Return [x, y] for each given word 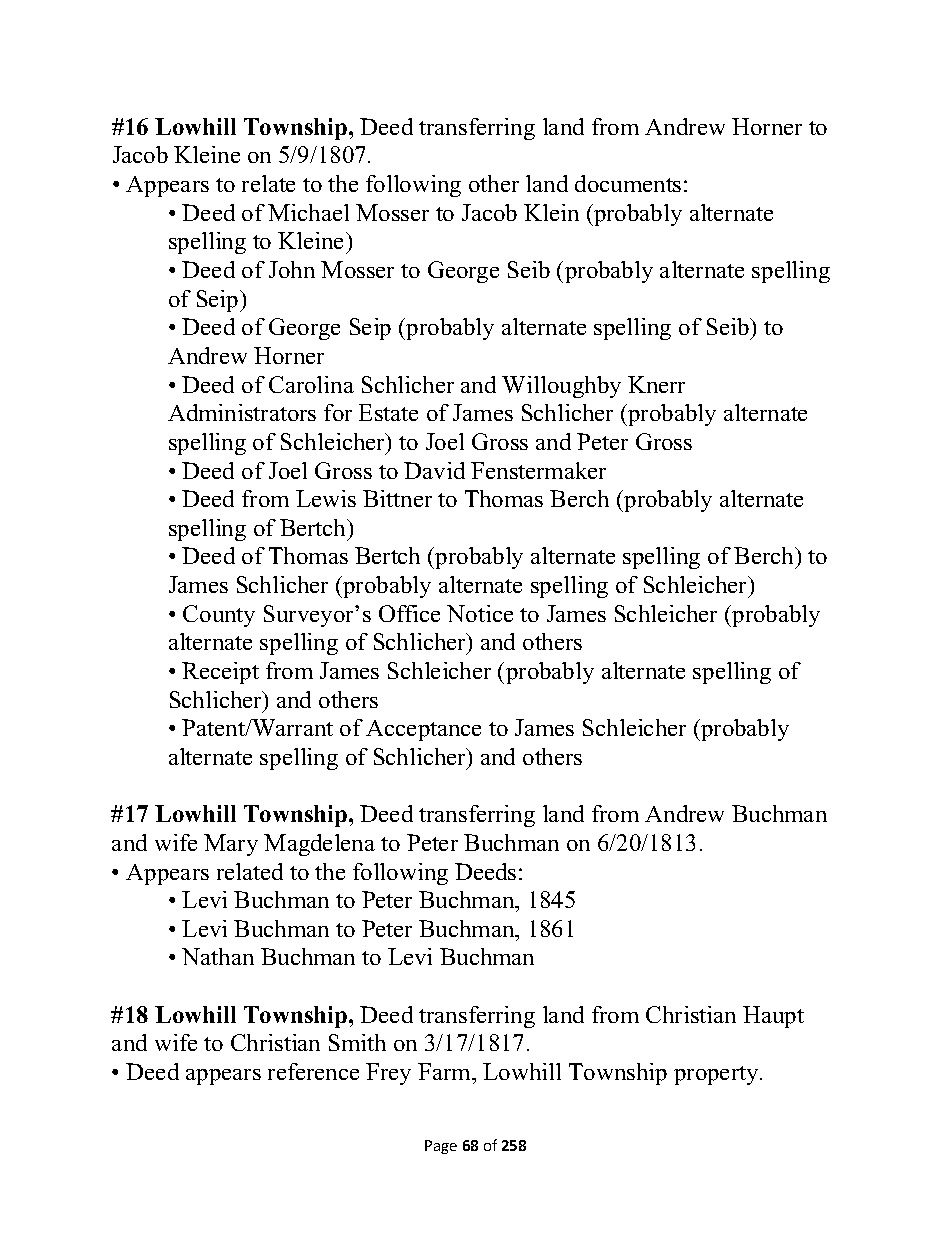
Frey [388, 1074]
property [717, 1075]
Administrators [242, 412]
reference [313, 1071]
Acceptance [423, 730]
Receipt [220, 673]
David [434, 470]
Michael [308, 212]
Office [409, 613]
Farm [446, 1071]
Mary [231, 845]
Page [441, 1147]
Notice [480, 613]
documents [628, 183]
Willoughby [561, 387]
